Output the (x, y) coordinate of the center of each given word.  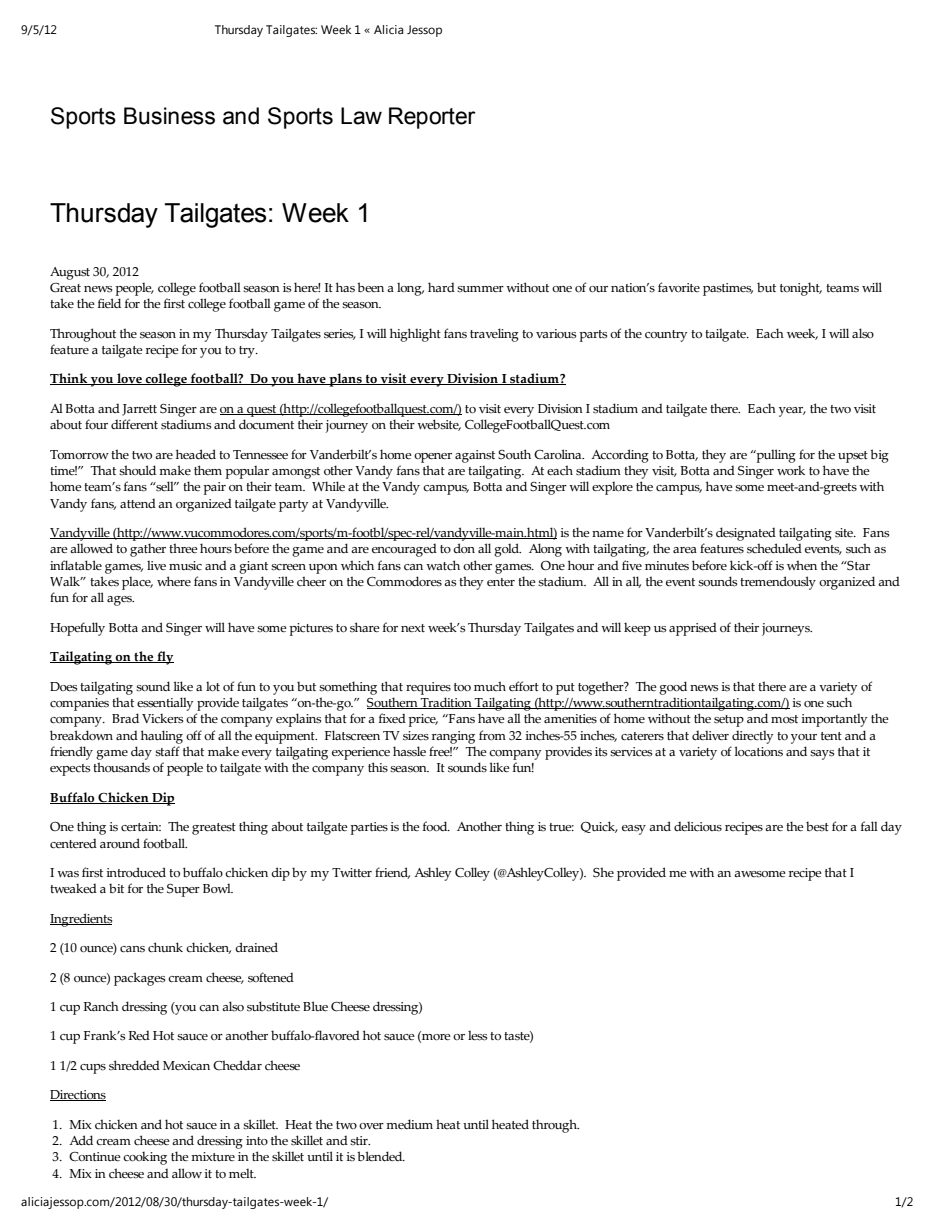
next (413, 628)
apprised (693, 629)
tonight (801, 289)
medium (409, 1124)
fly (164, 658)
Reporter (432, 118)
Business (169, 116)
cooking (145, 1158)
